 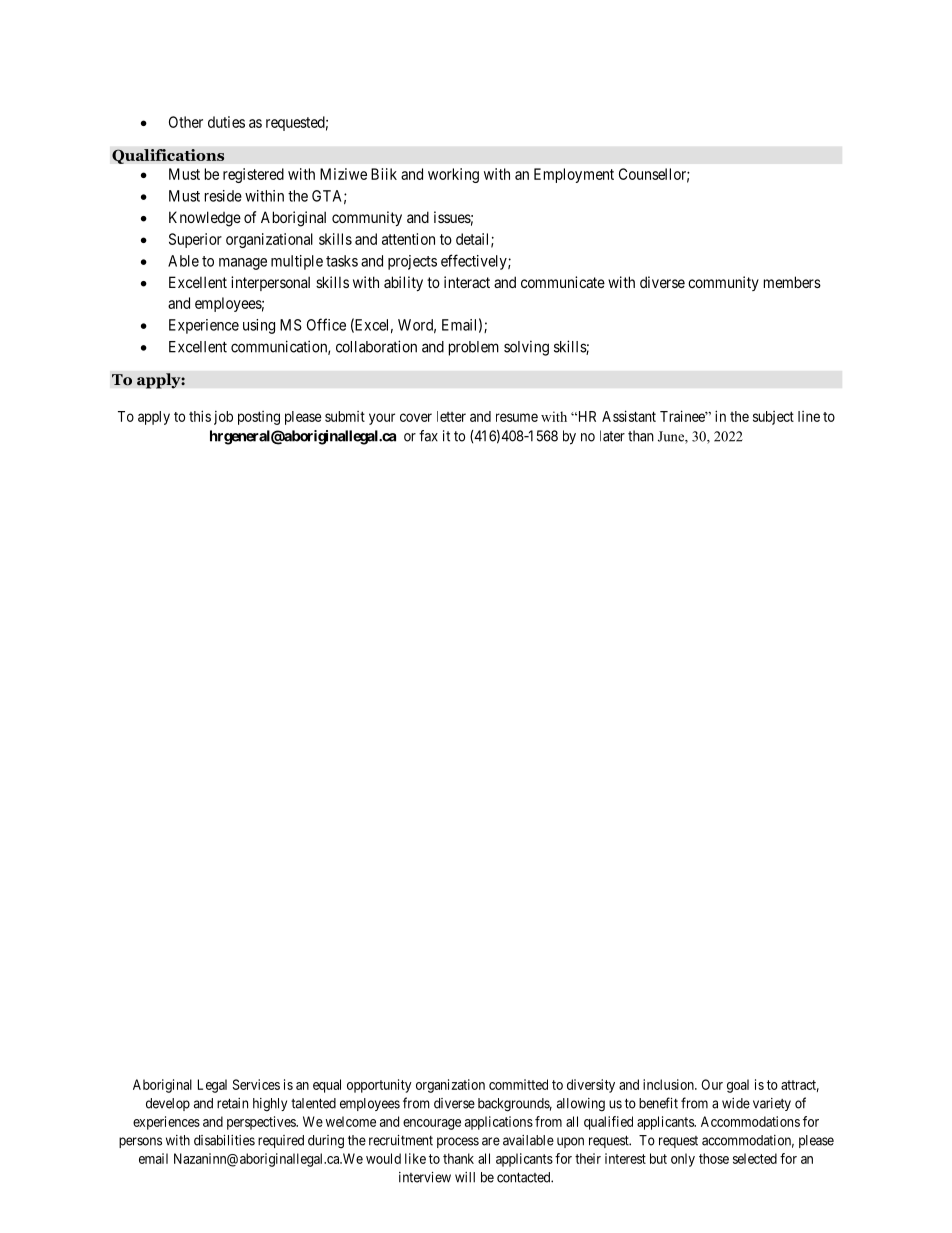 I want to click on fax, so click(x=428, y=436).
